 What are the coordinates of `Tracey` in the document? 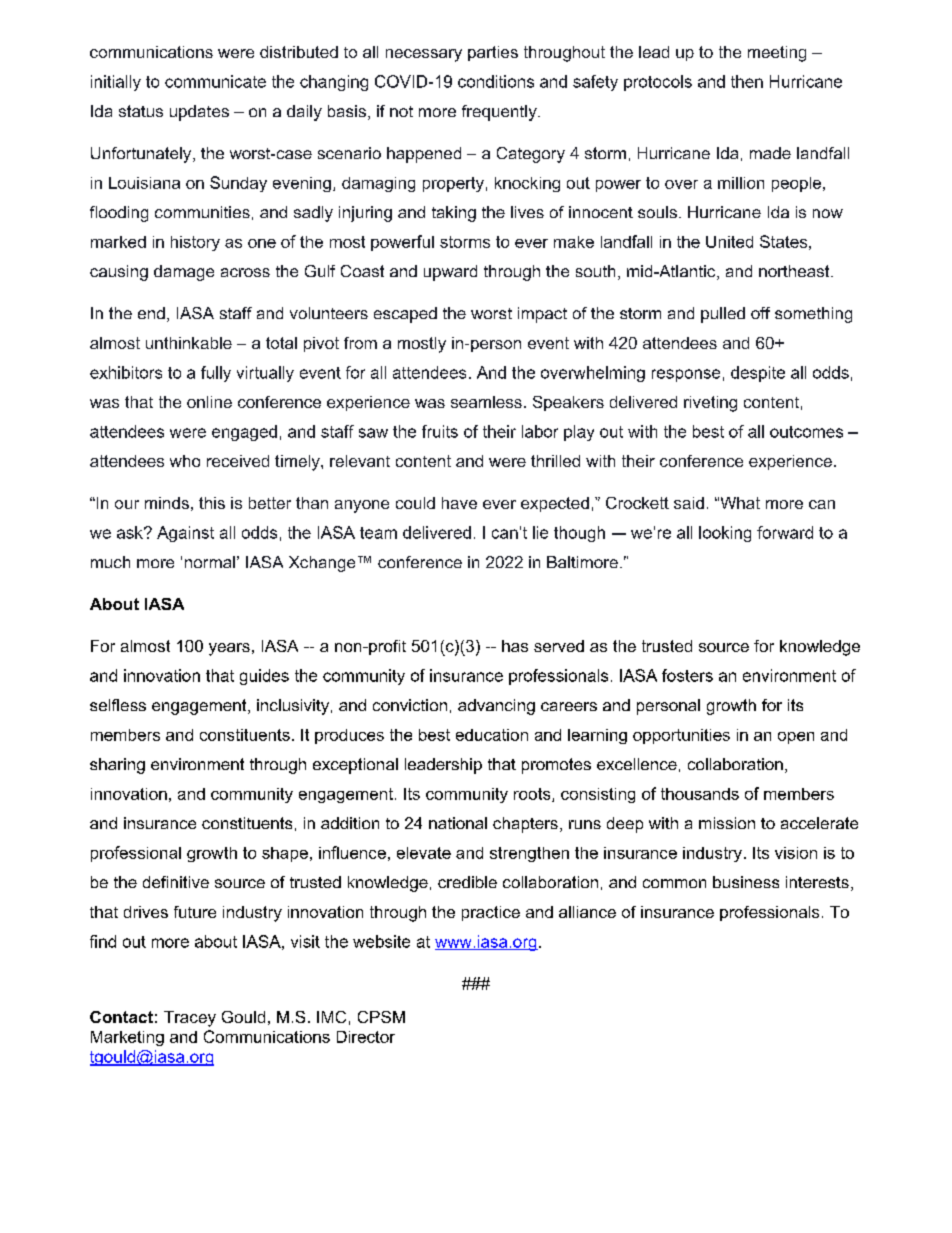 It's located at (190, 1019).
